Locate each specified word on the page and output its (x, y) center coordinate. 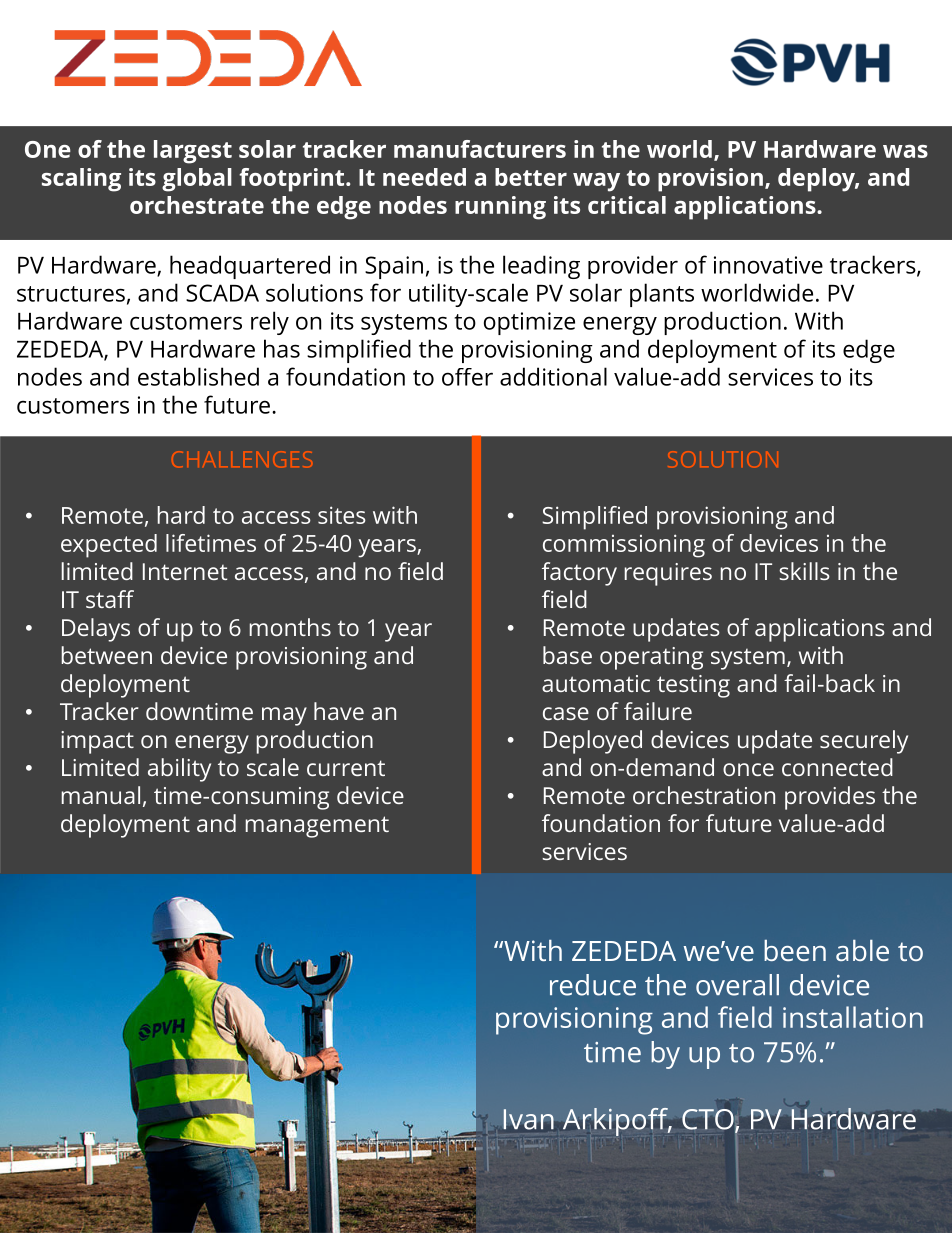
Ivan (530, 1119)
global (197, 180)
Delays (96, 630)
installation (853, 1017)
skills (804, 571)
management (317, 827)
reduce (593, 985)
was (905, 151)
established (198, 376)
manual (101, 795)
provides (830, 798)
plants (662, 295)
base (567, 655)
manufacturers (480, 149)
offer (467, 377)
